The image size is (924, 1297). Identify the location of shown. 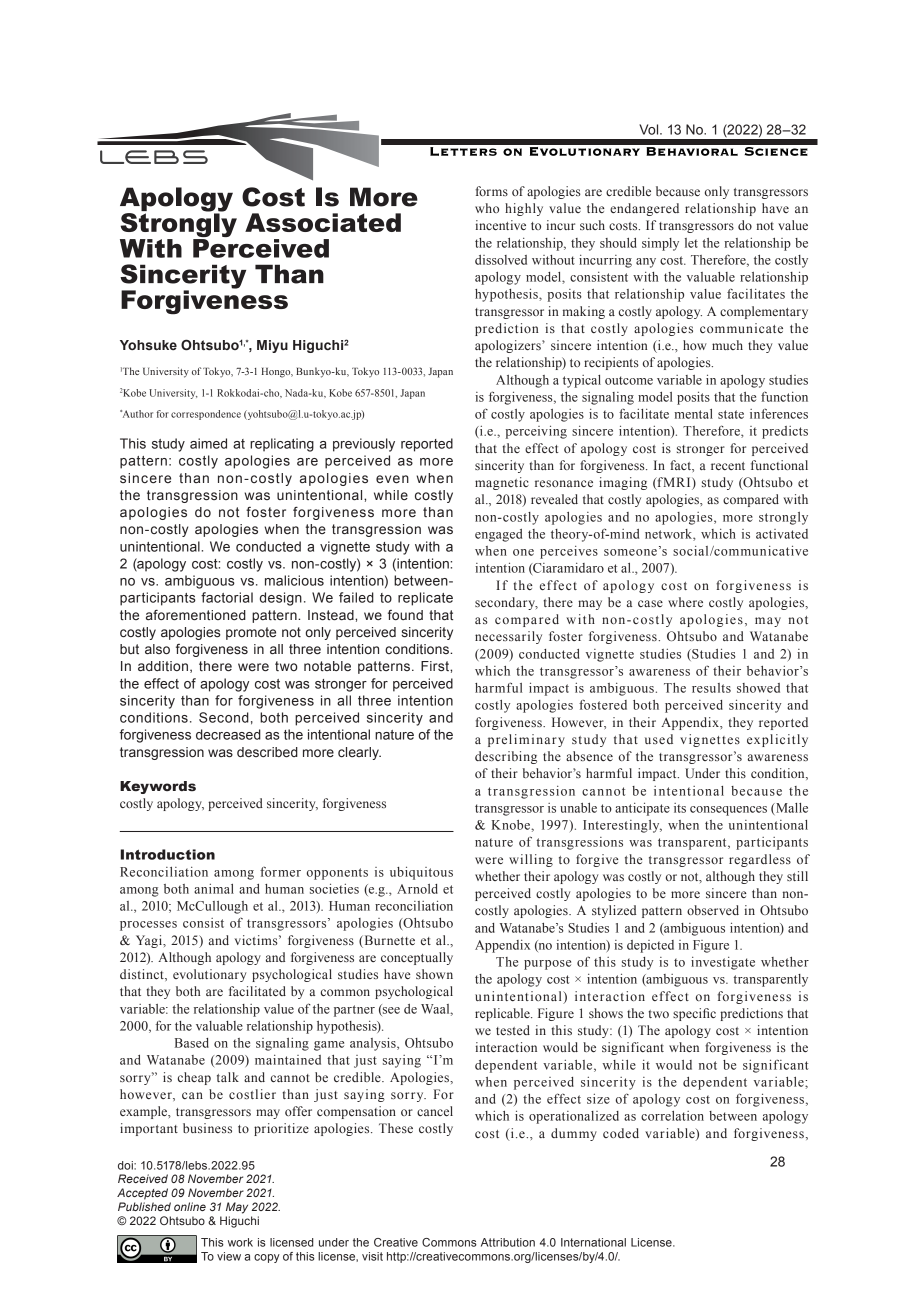
(434, 974).
